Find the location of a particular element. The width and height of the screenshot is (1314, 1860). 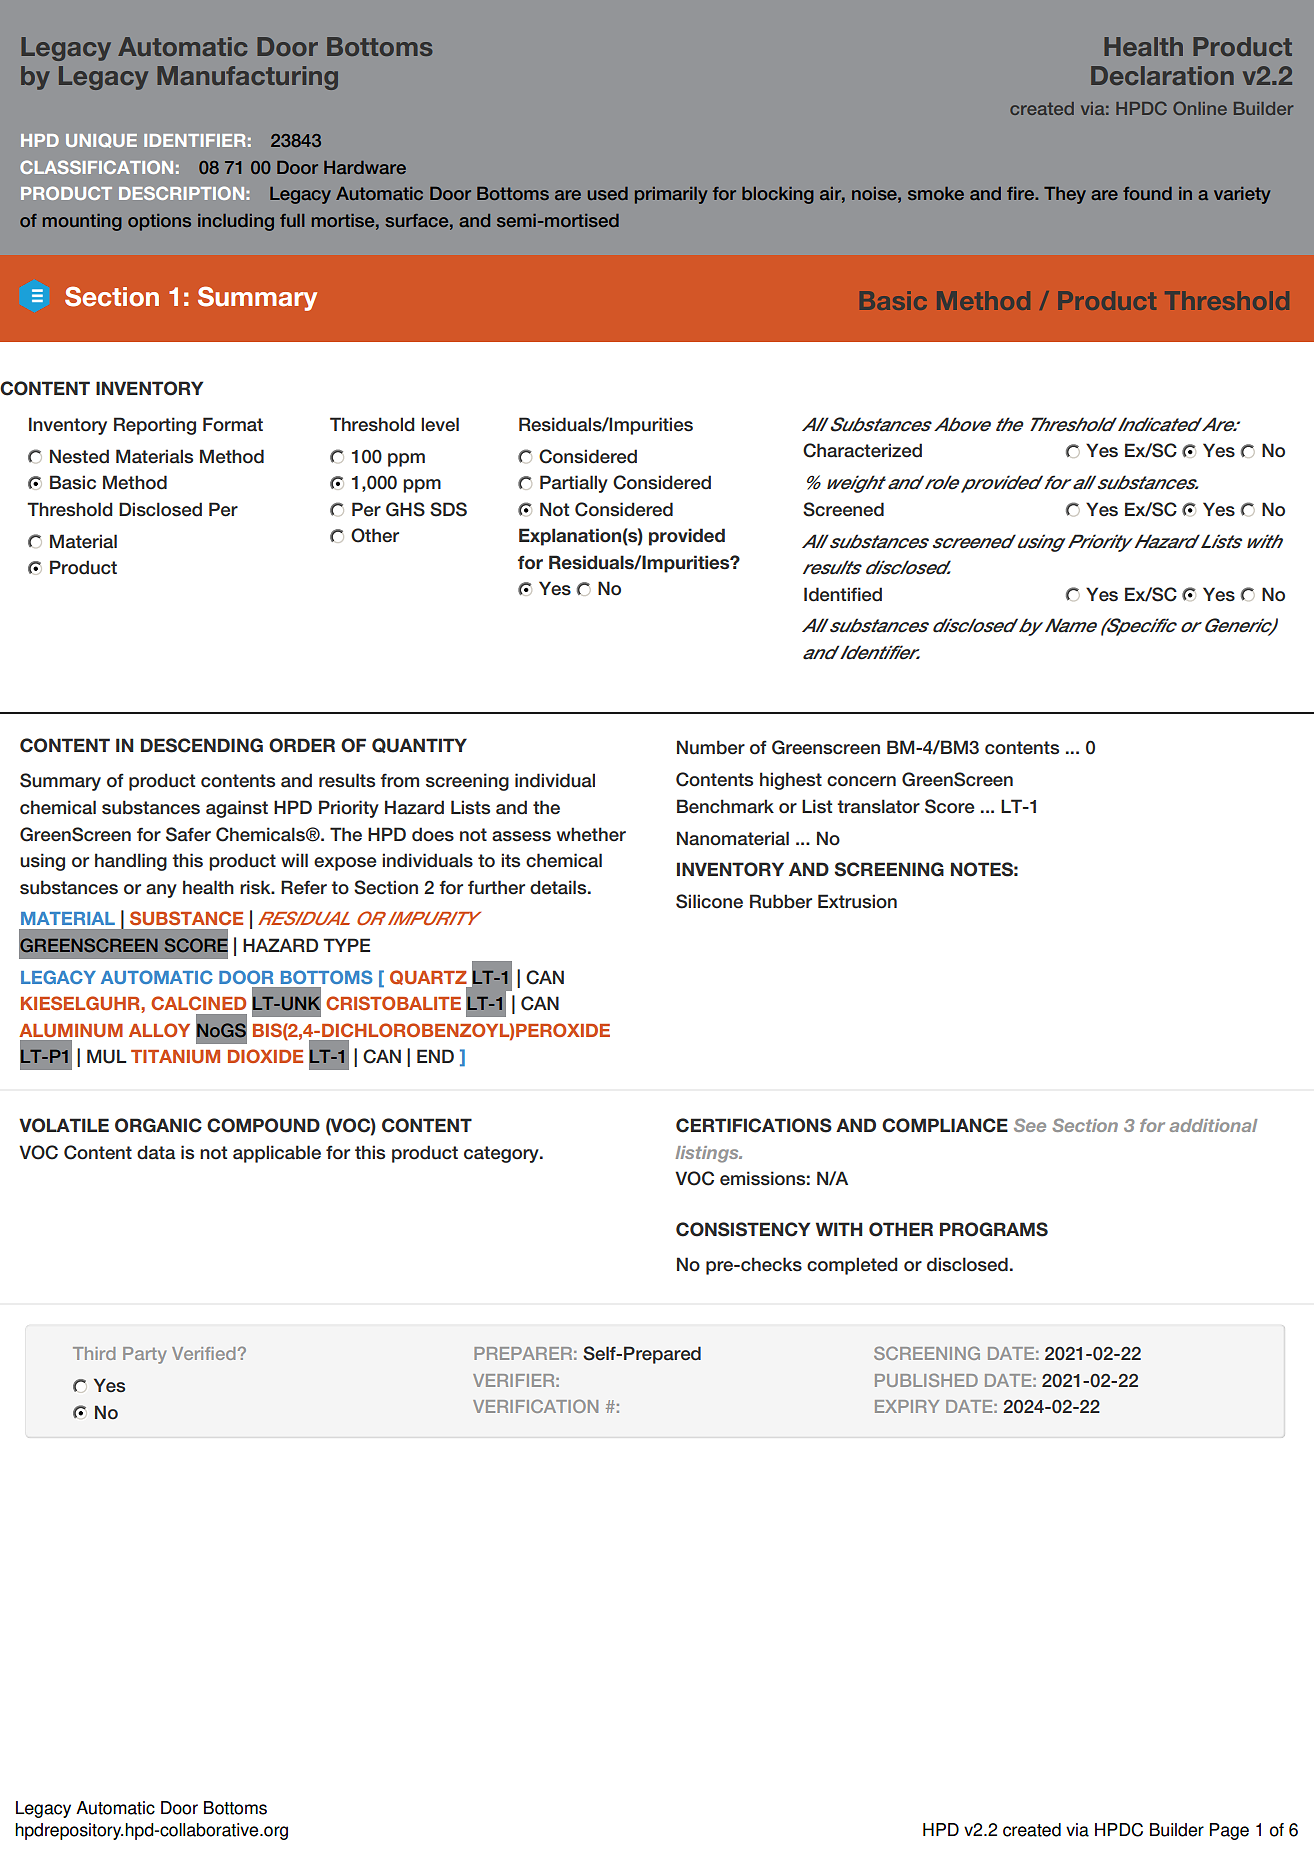

Verified is located at coordinates (203, 1353).
